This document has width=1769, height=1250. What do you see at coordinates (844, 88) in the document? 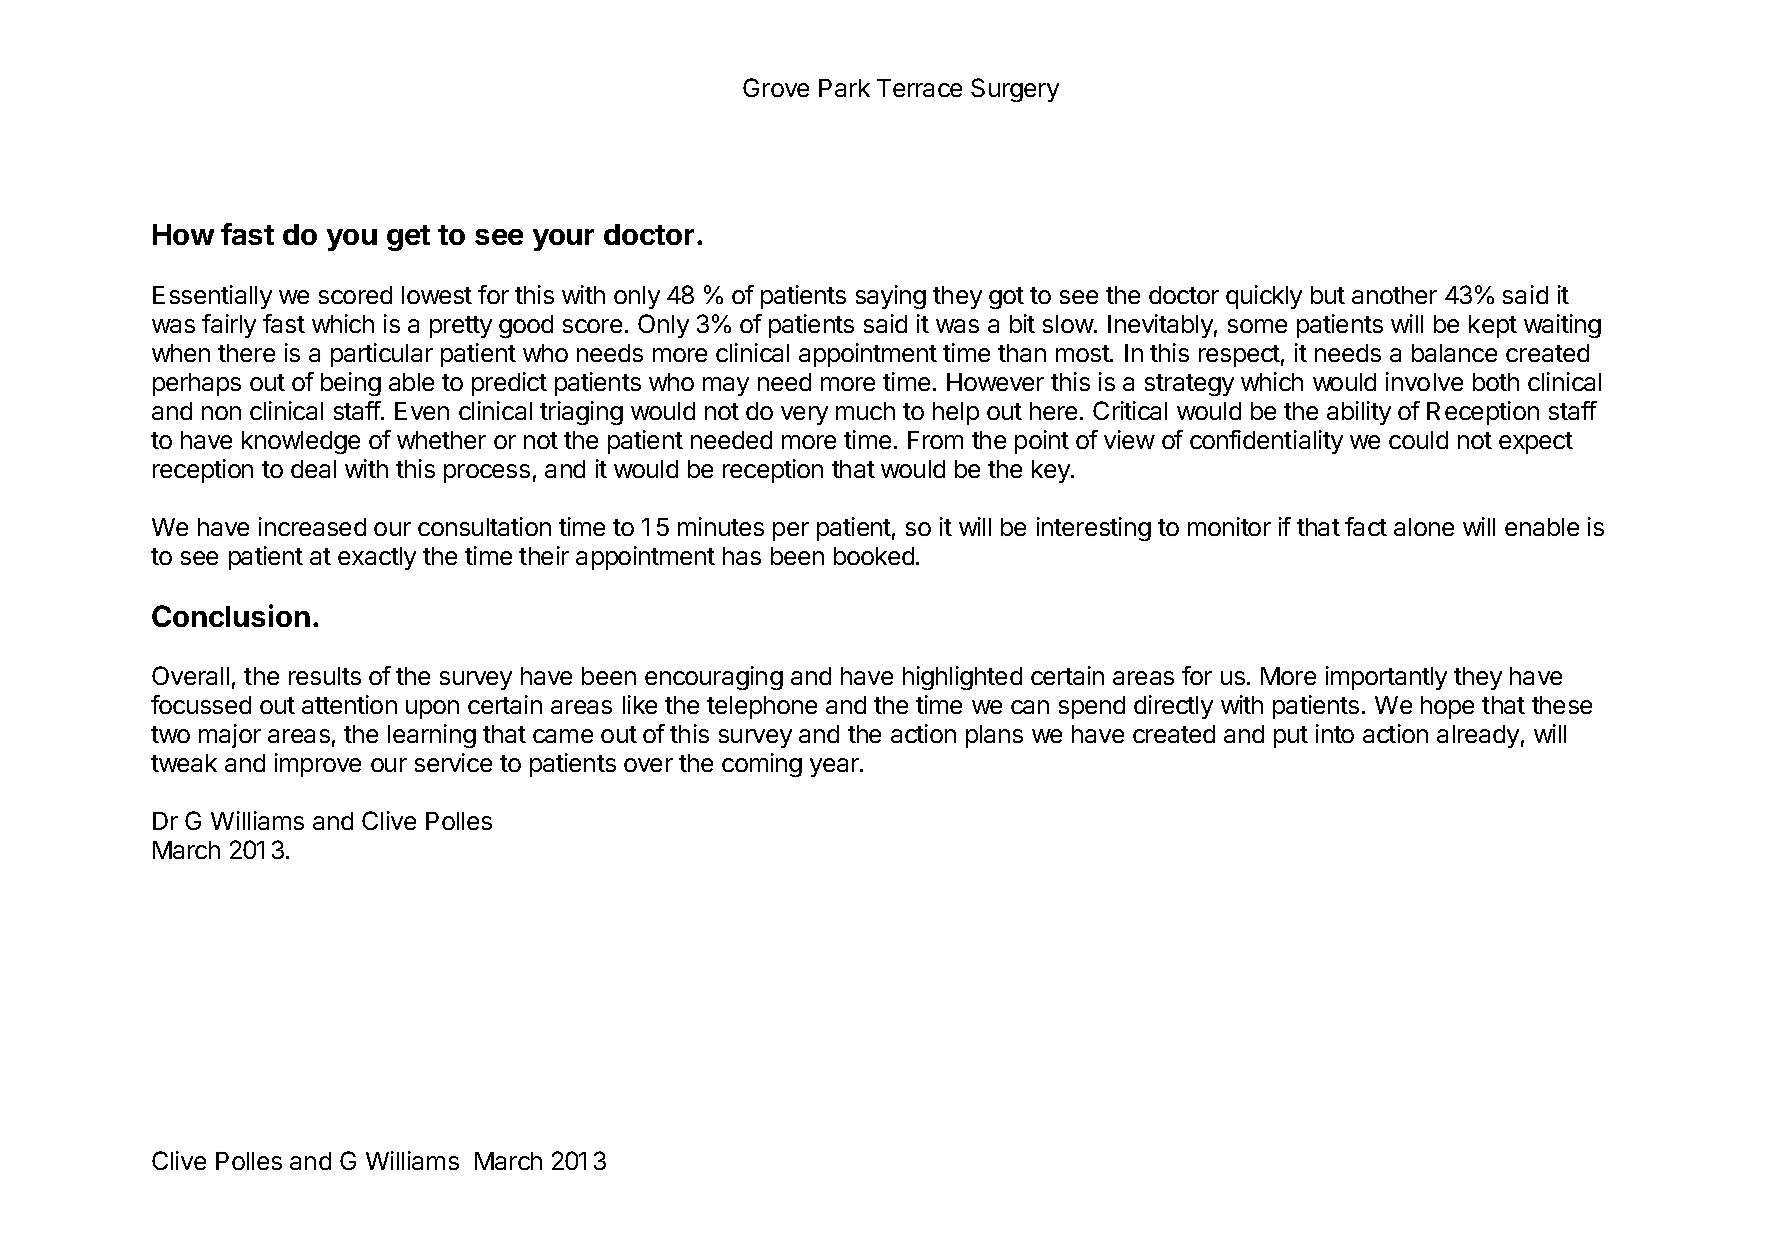
I see `Park` at bounding box center [844, 88].
